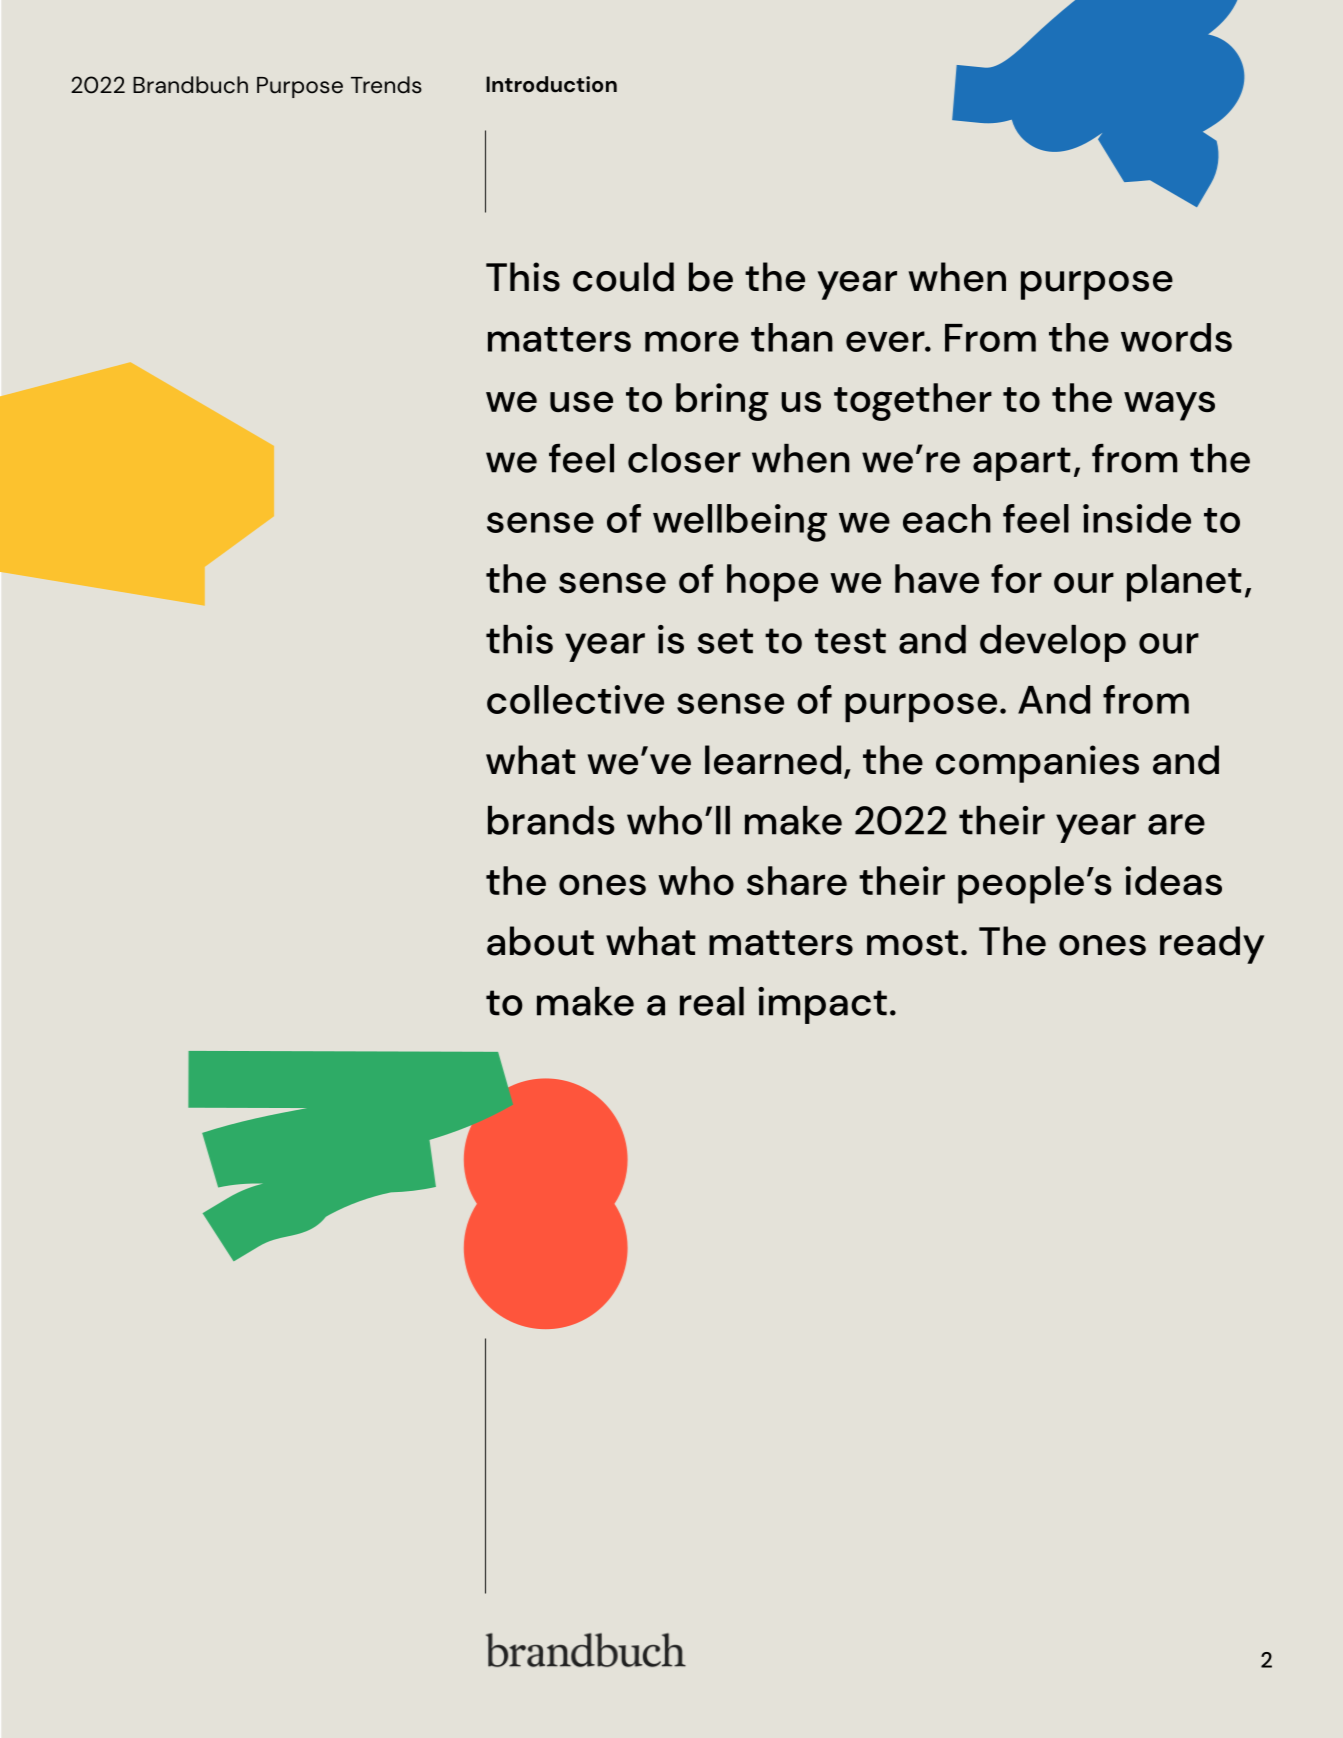  What do you see at coordinates (822, 1005) in the page?
I see `impact` at bounding box center [822, 1005].
